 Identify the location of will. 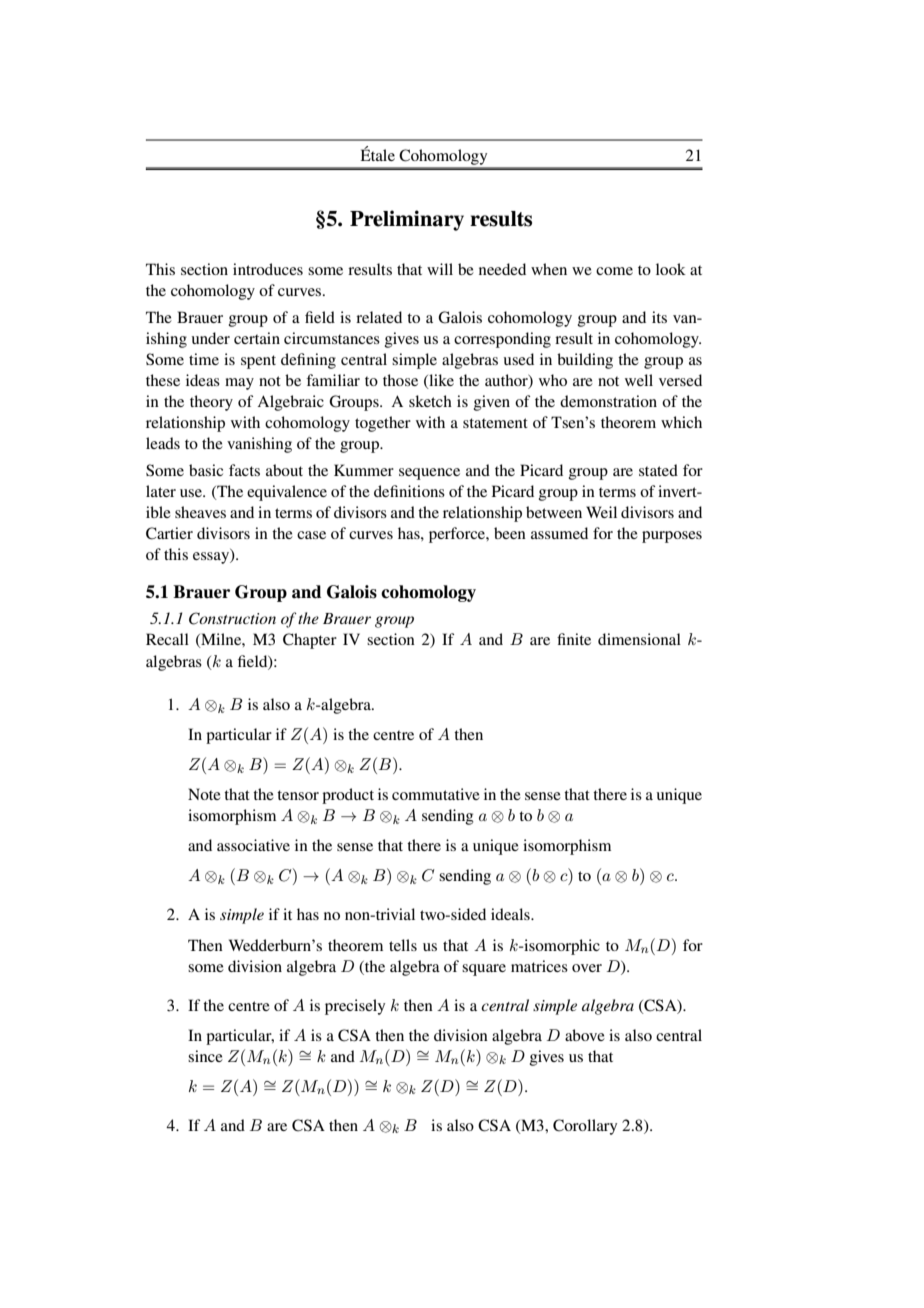
(440, 269).
